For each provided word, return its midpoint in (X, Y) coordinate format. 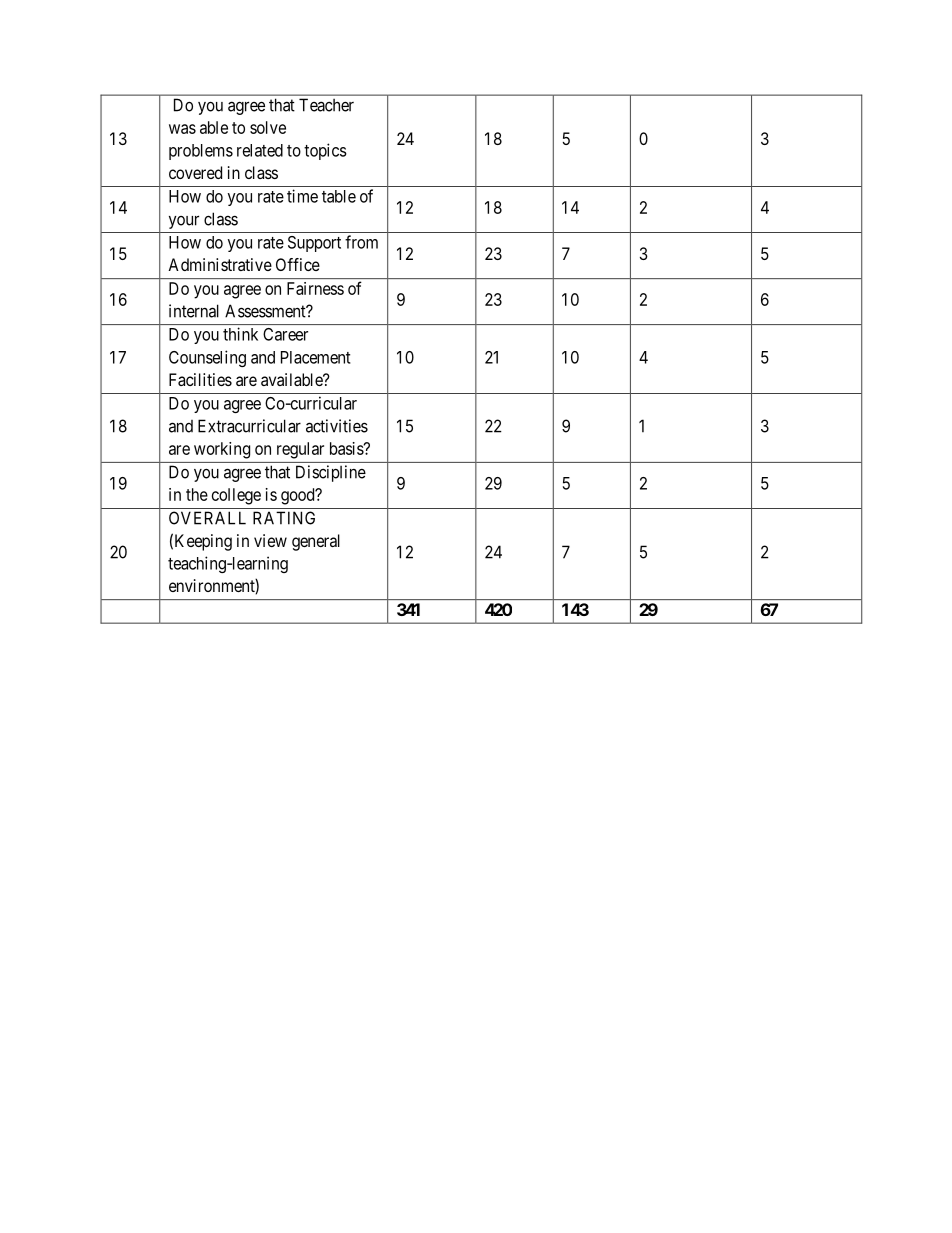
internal (194, 311)
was (182, 129)
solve (268, 127)
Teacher (326, 105)
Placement (316, 357)
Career (285, 334)
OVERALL (207, 518)
